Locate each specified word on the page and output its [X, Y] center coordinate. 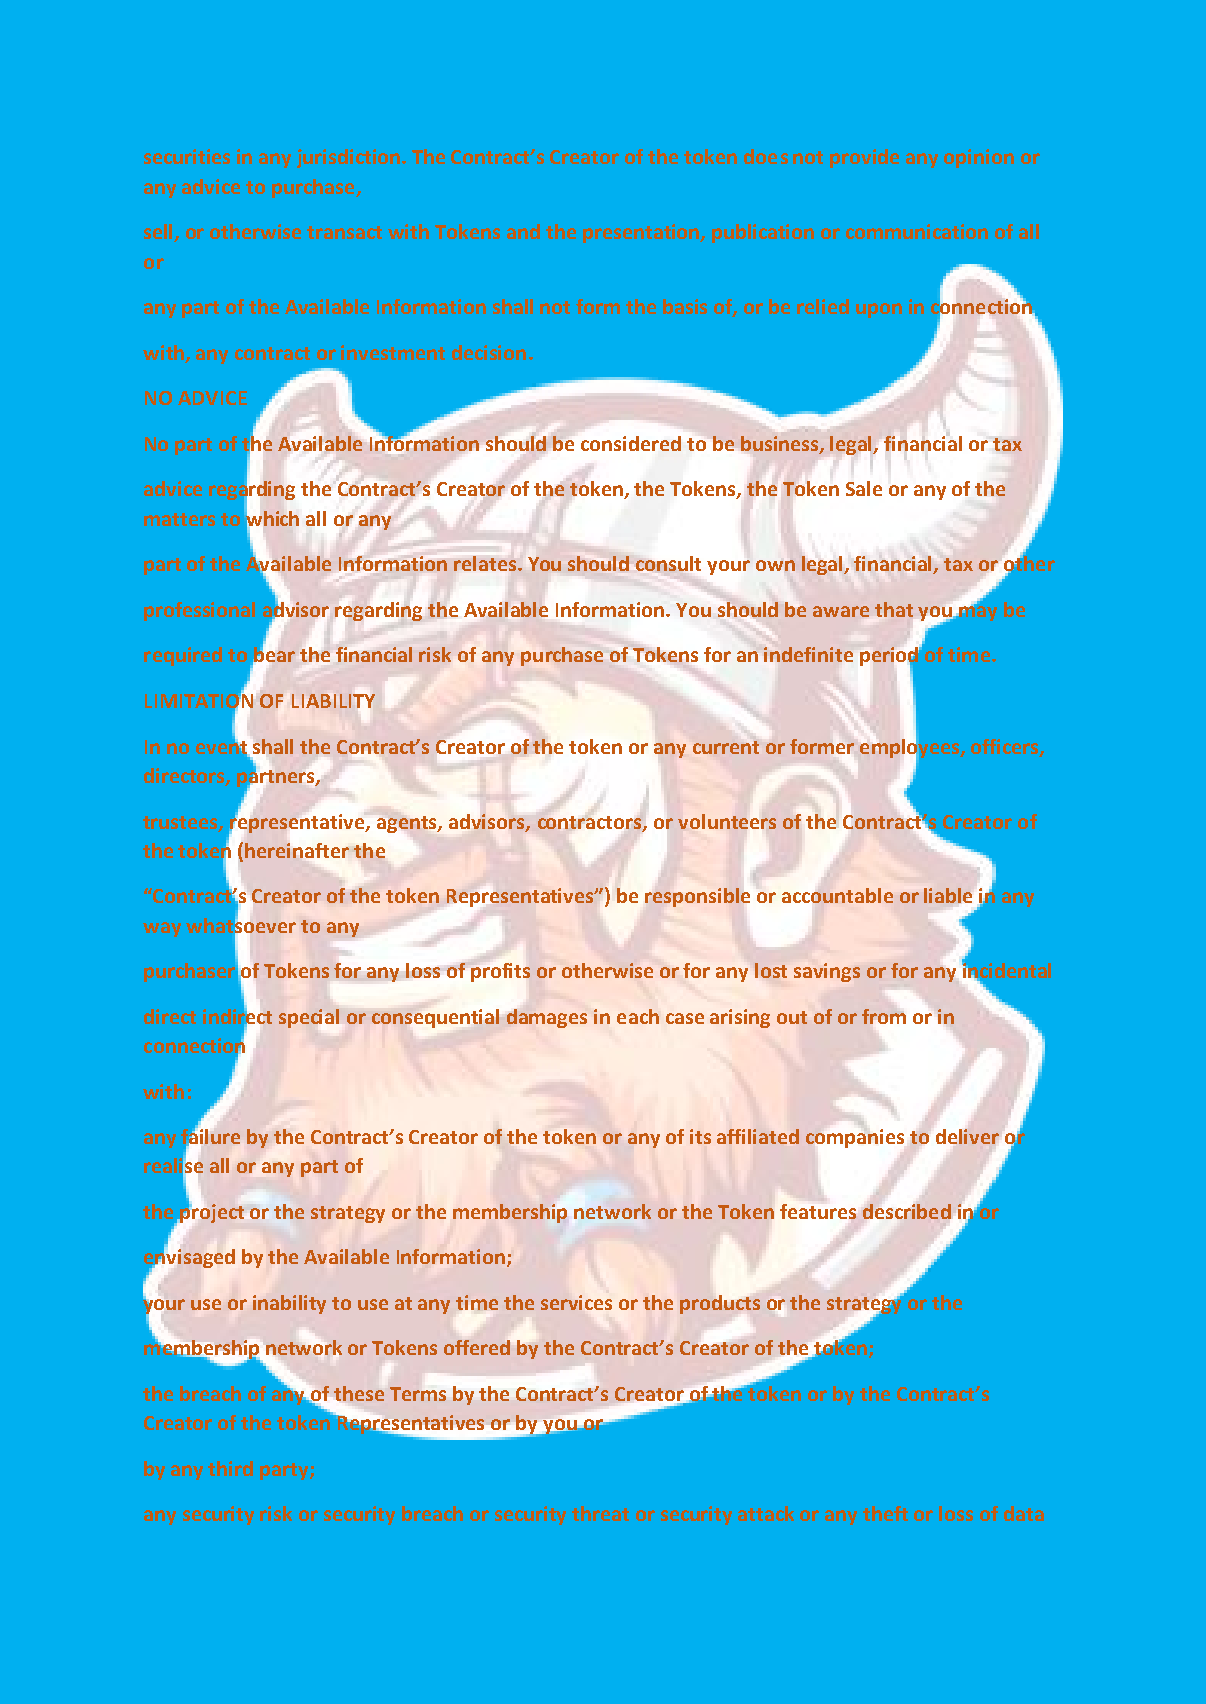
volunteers [727, 821]
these [359, 1393]
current [726, 747]
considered [631, 443]
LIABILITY [333, 701]
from [884, 1016]
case [685, 1018]
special [309, 1018]
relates [486, 563]
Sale [864, 488]
